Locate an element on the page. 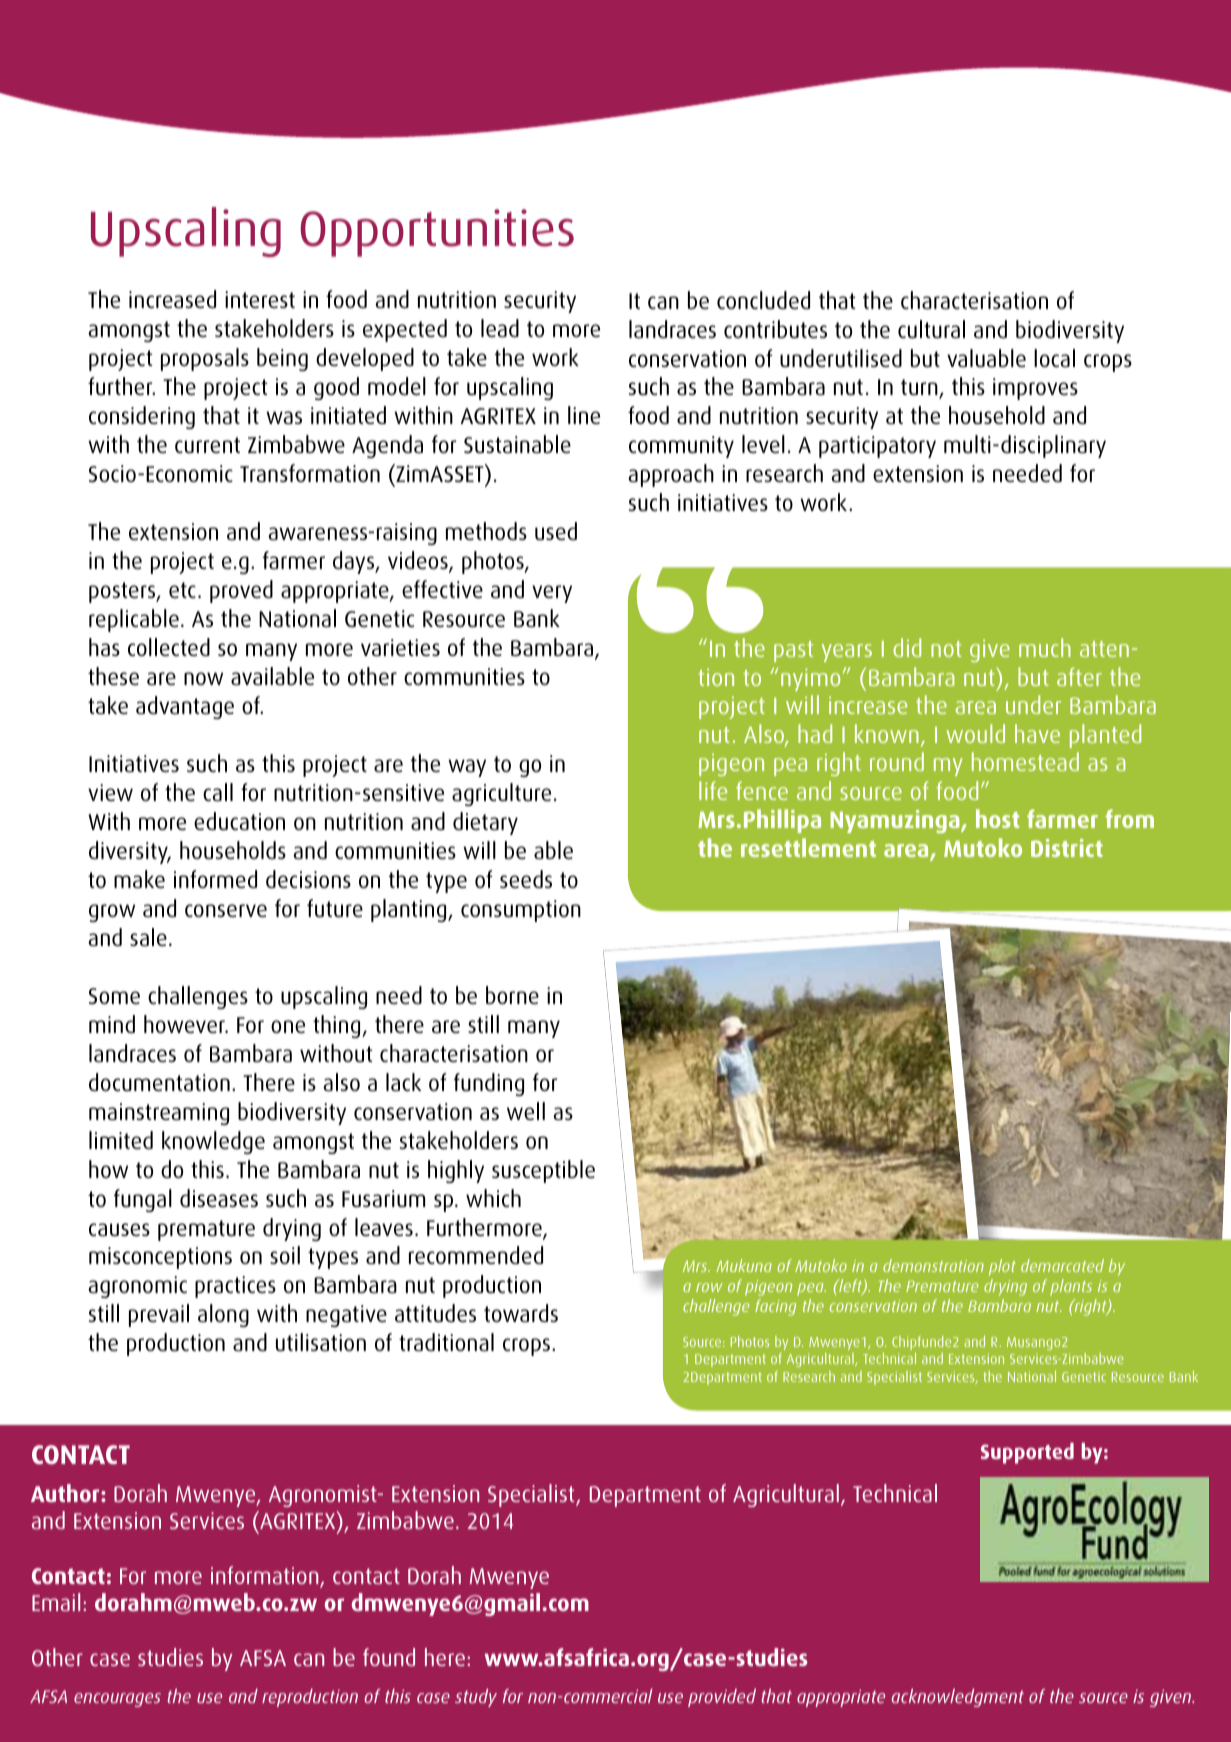  interest is located at coordinates (260, 299).
